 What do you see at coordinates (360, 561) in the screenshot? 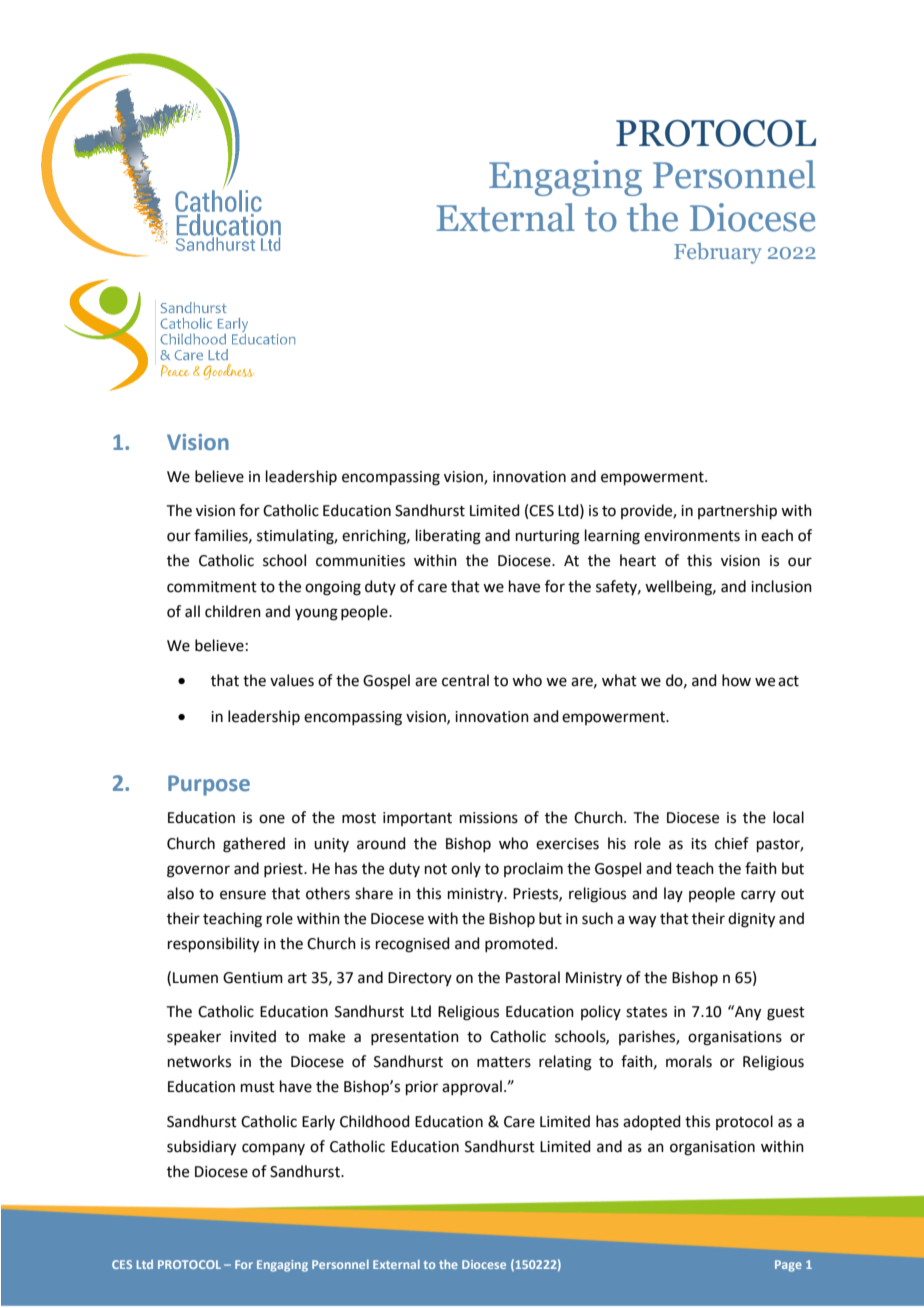
I see `communities` at bounding box center [360, 561].
